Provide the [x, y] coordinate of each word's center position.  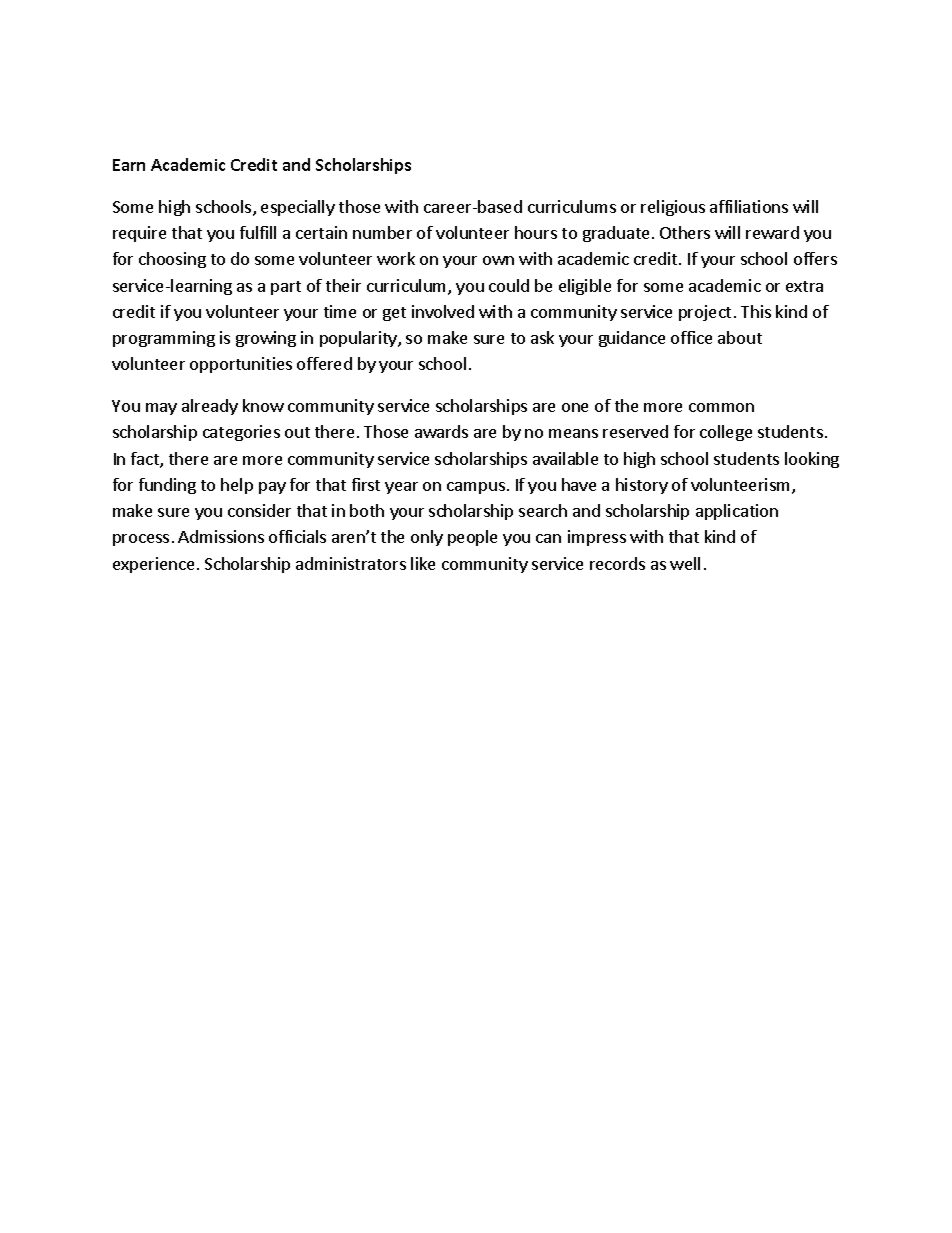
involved [443, 311]
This [756, 311]
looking [812, 460]
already [210, 407]
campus [476, 488]
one [575, 407]
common [721, 407]
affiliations [749, 206]
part [286, 288]
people [472, 538]
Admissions [221, 536]
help [237, 486]
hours [536, 232]
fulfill [258, 232]
